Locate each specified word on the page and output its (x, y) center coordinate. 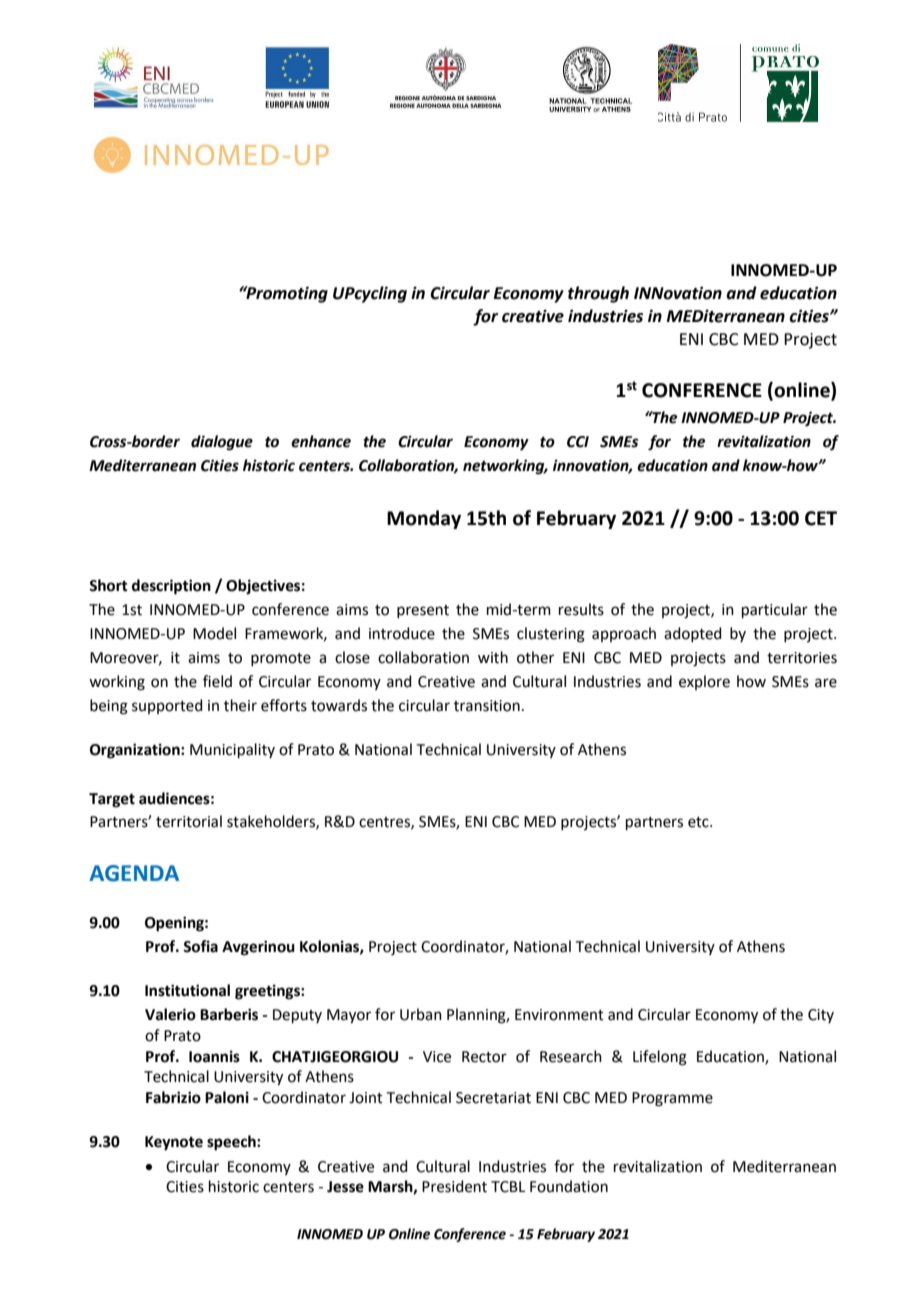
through (598, 294)
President (454, 1186)
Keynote (174, 1143)
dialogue (222, 443)
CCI (578, 442)
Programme (672, 1099)
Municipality (232, 750)
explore (704, 682)
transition (487, 706)
